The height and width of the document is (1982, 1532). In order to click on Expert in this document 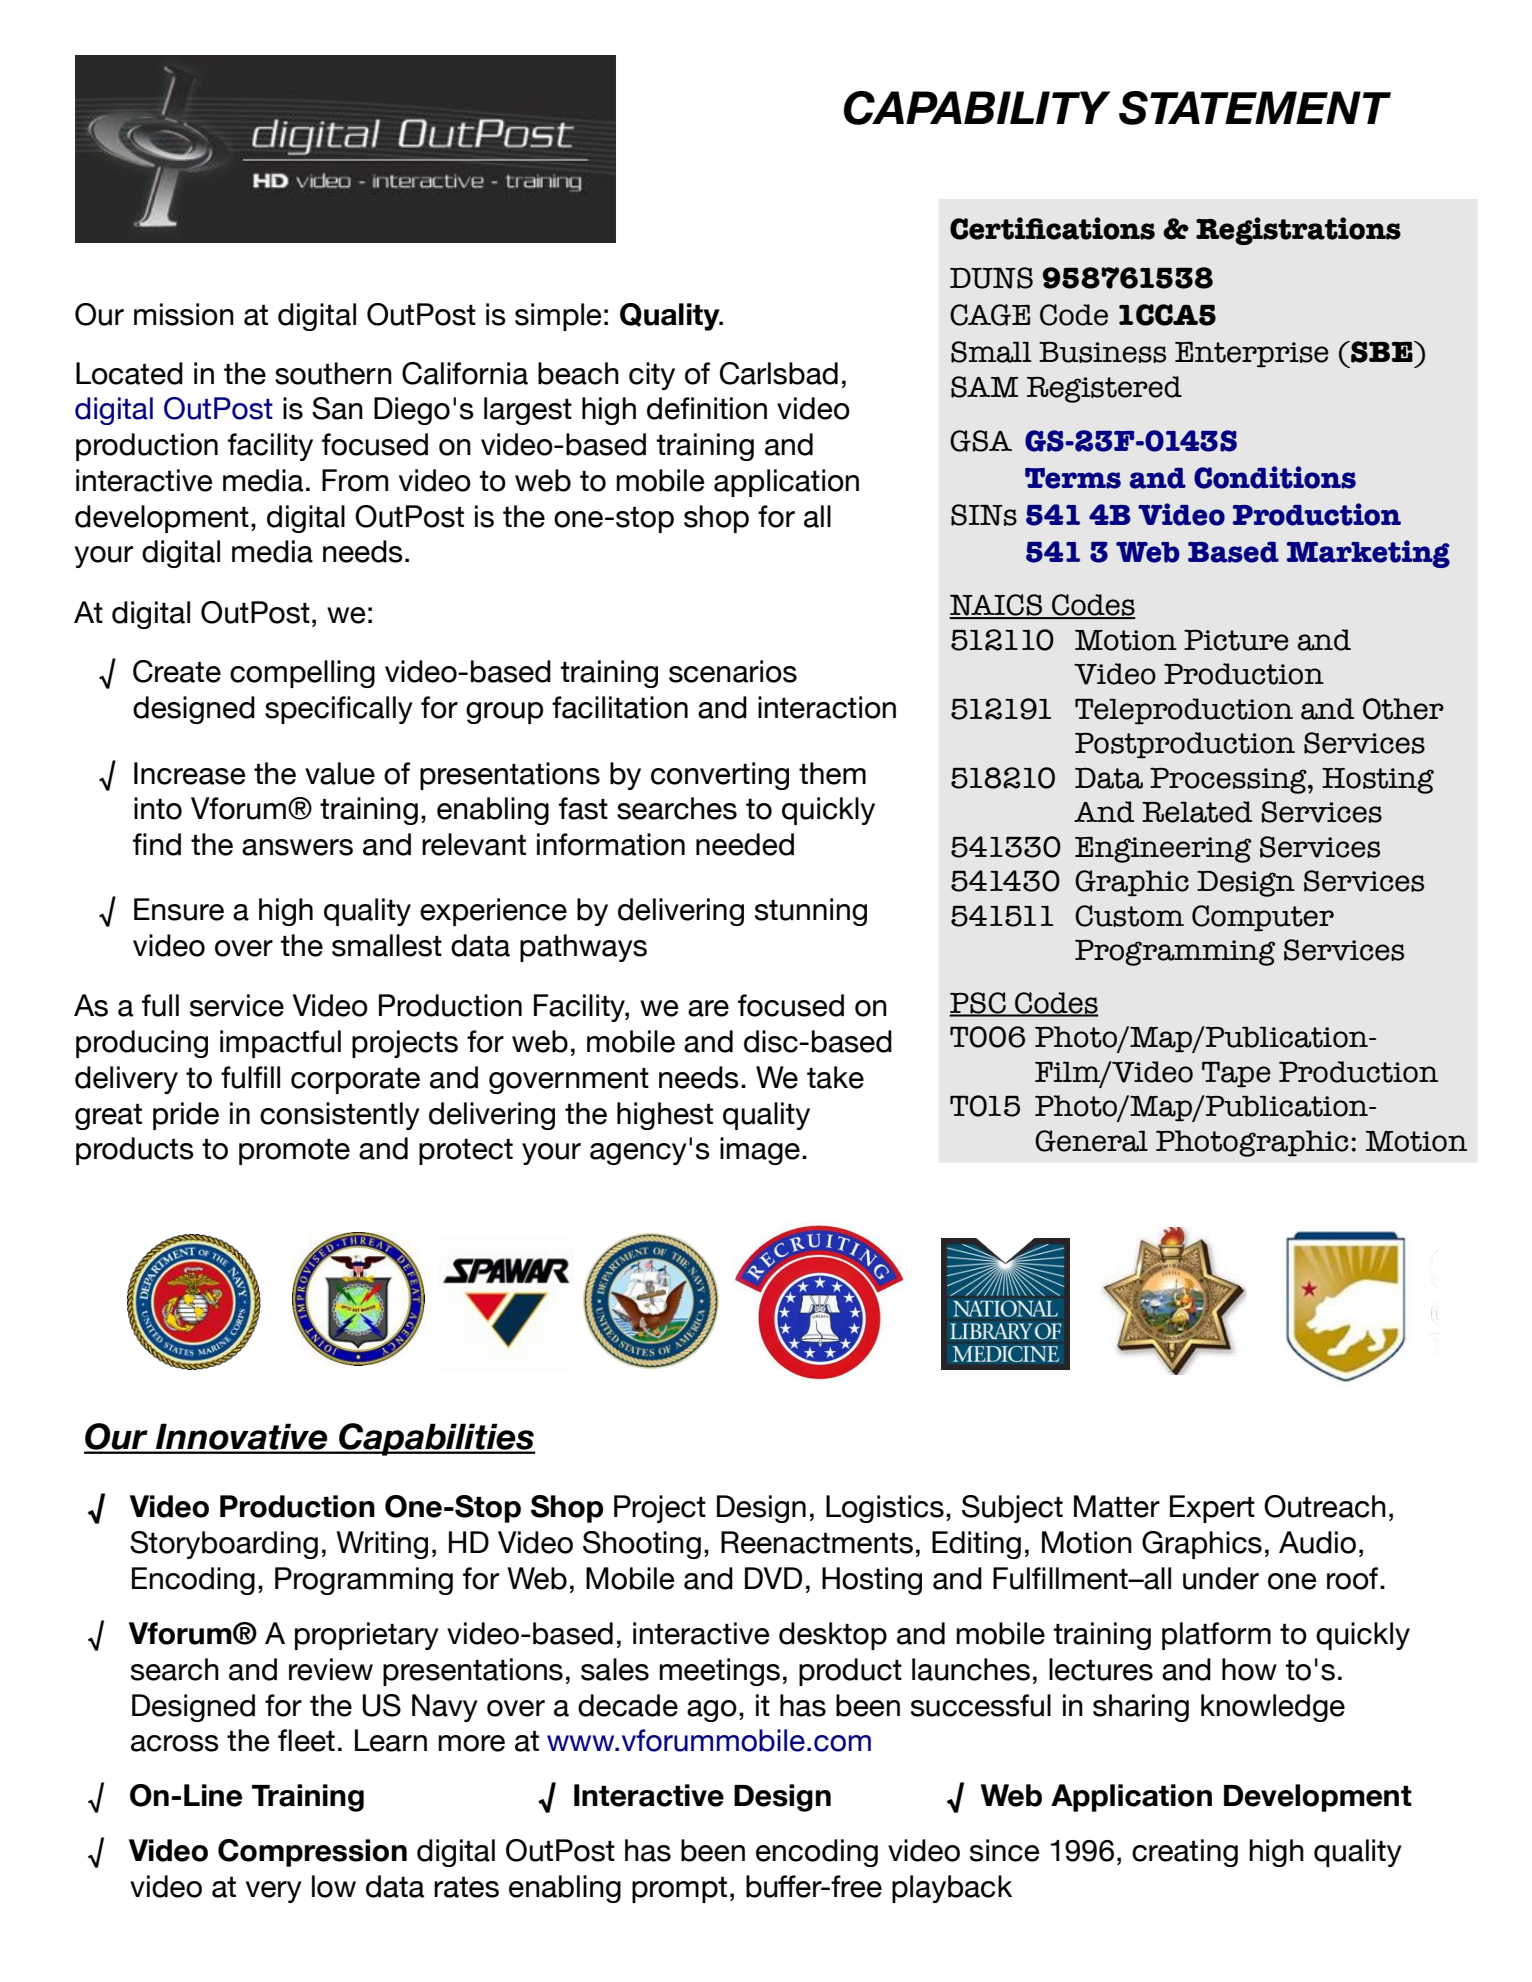, I will do `click(1212, 1509)`.
